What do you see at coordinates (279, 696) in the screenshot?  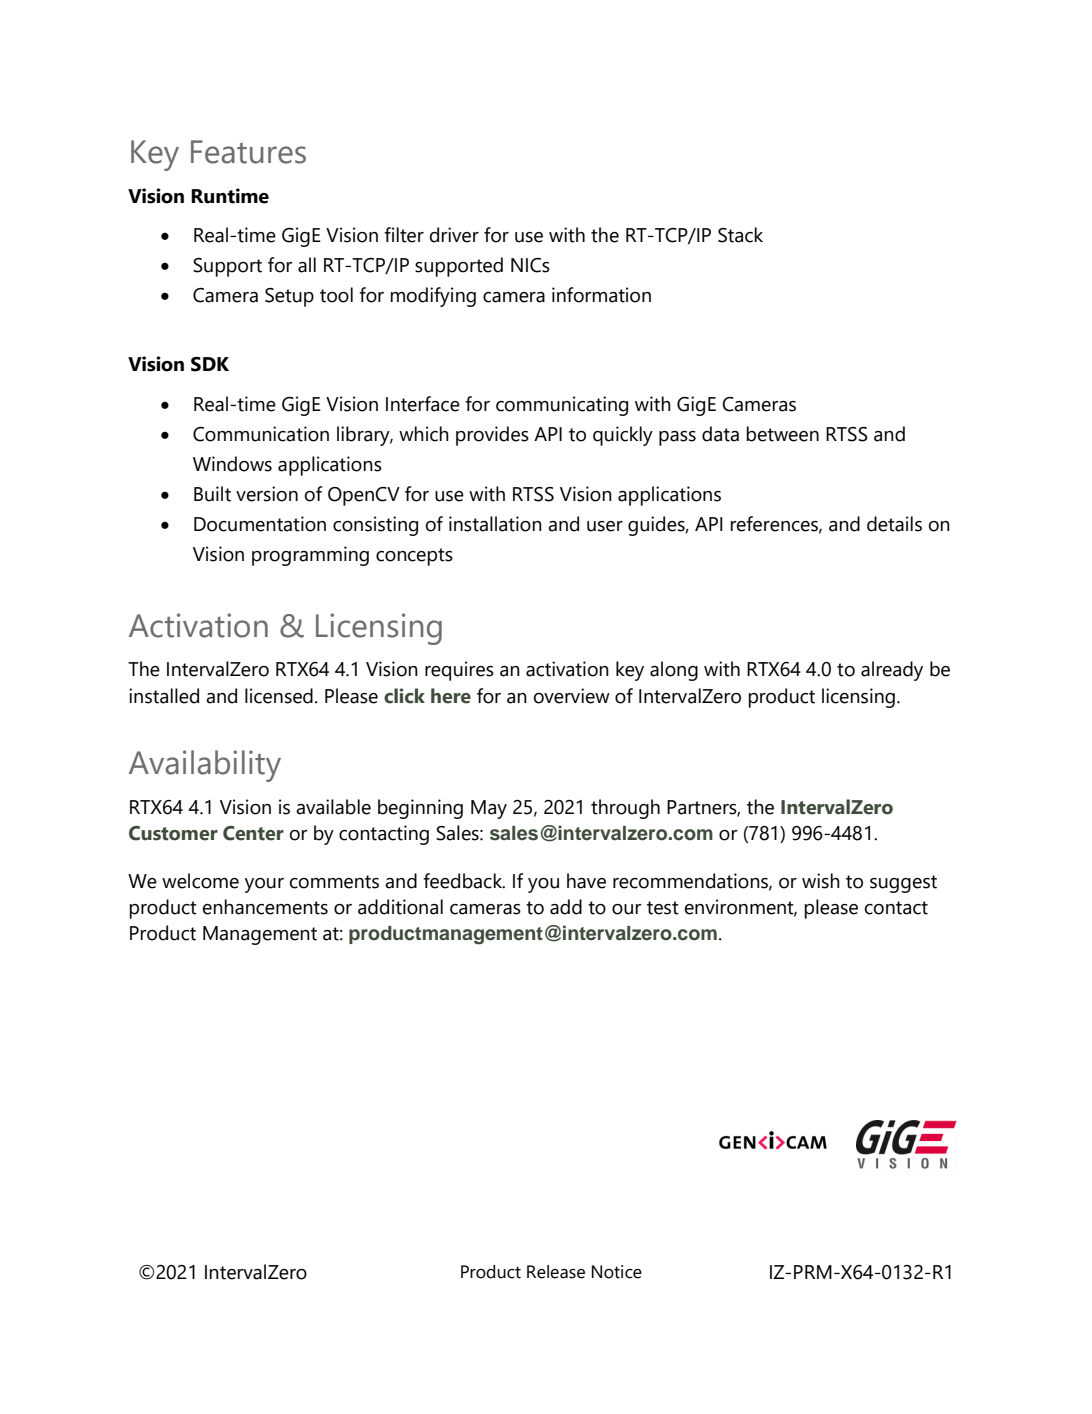 I see `licensed` at bounding box center [279, 696].
